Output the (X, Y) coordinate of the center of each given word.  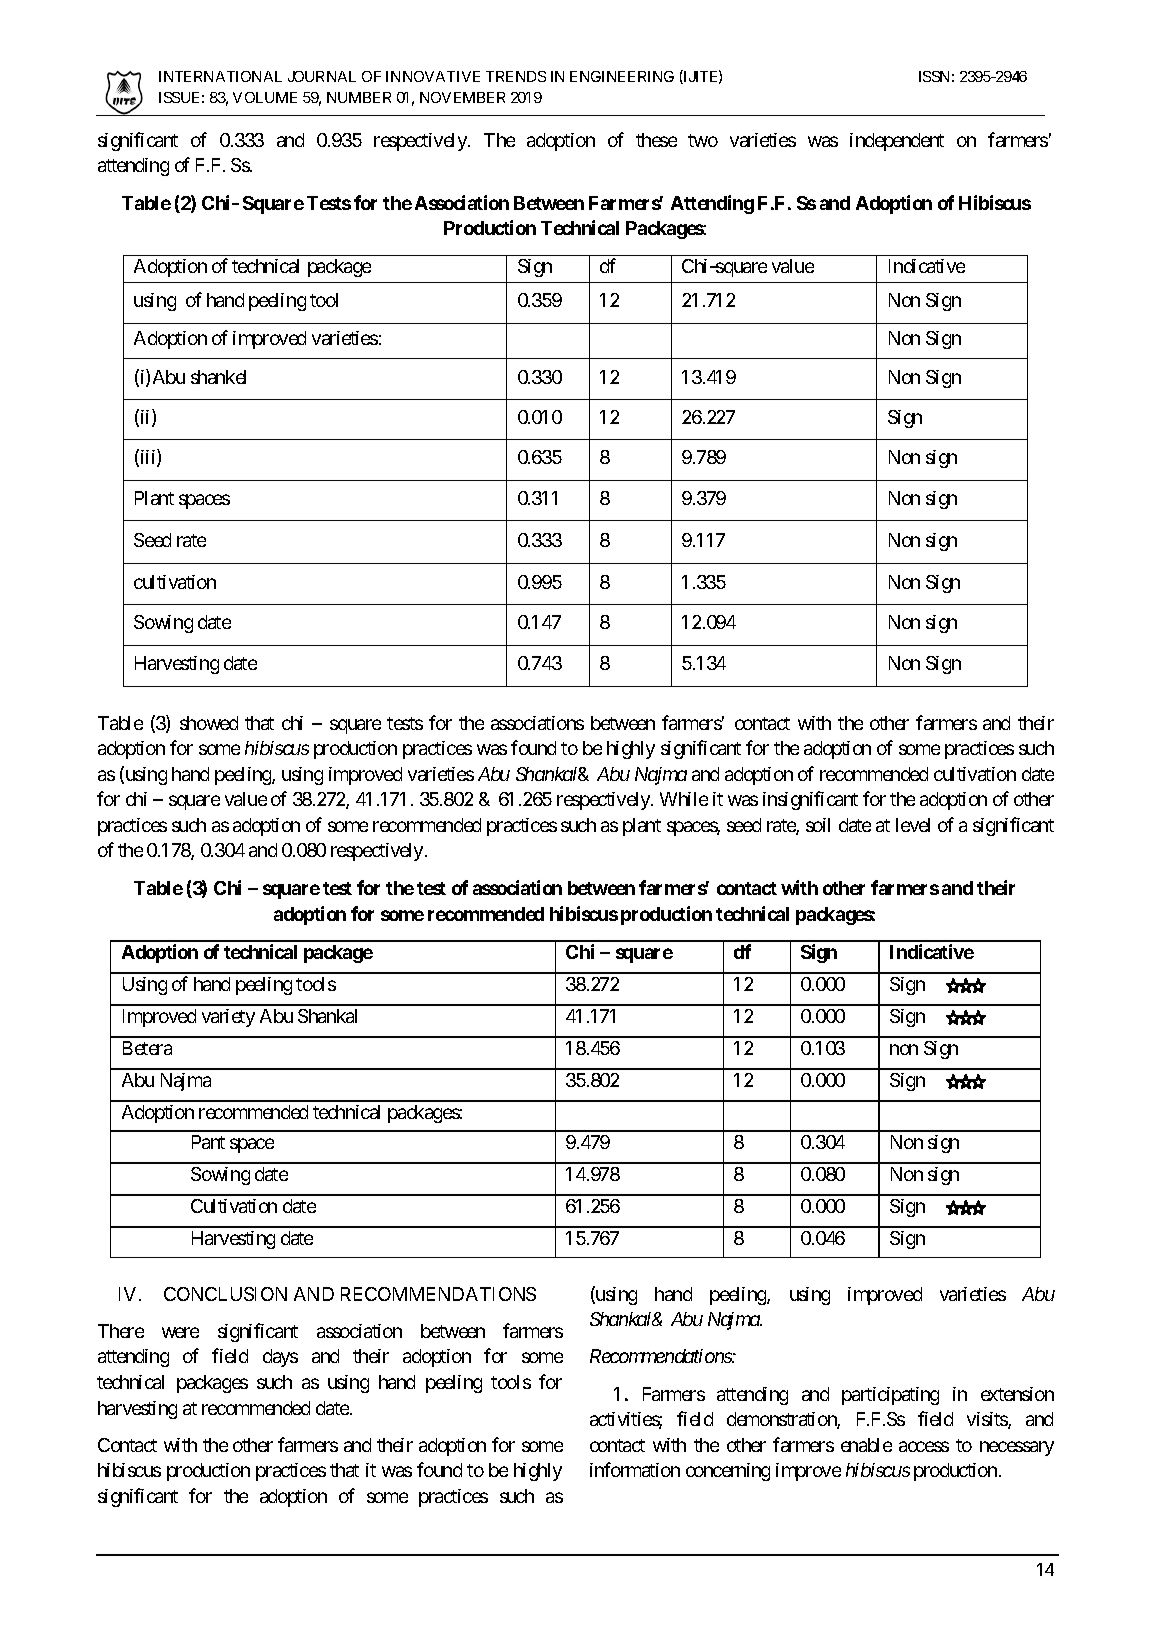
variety (228, 1018)
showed (209, 723)
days (280, 1358)
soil (818, 825)
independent (897, 142)
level (913, 825)
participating (890, 1396)
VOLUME (265, 97)
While (684, 799)
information (635, 1469)
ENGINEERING (622, 76)
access (924, 1446)
